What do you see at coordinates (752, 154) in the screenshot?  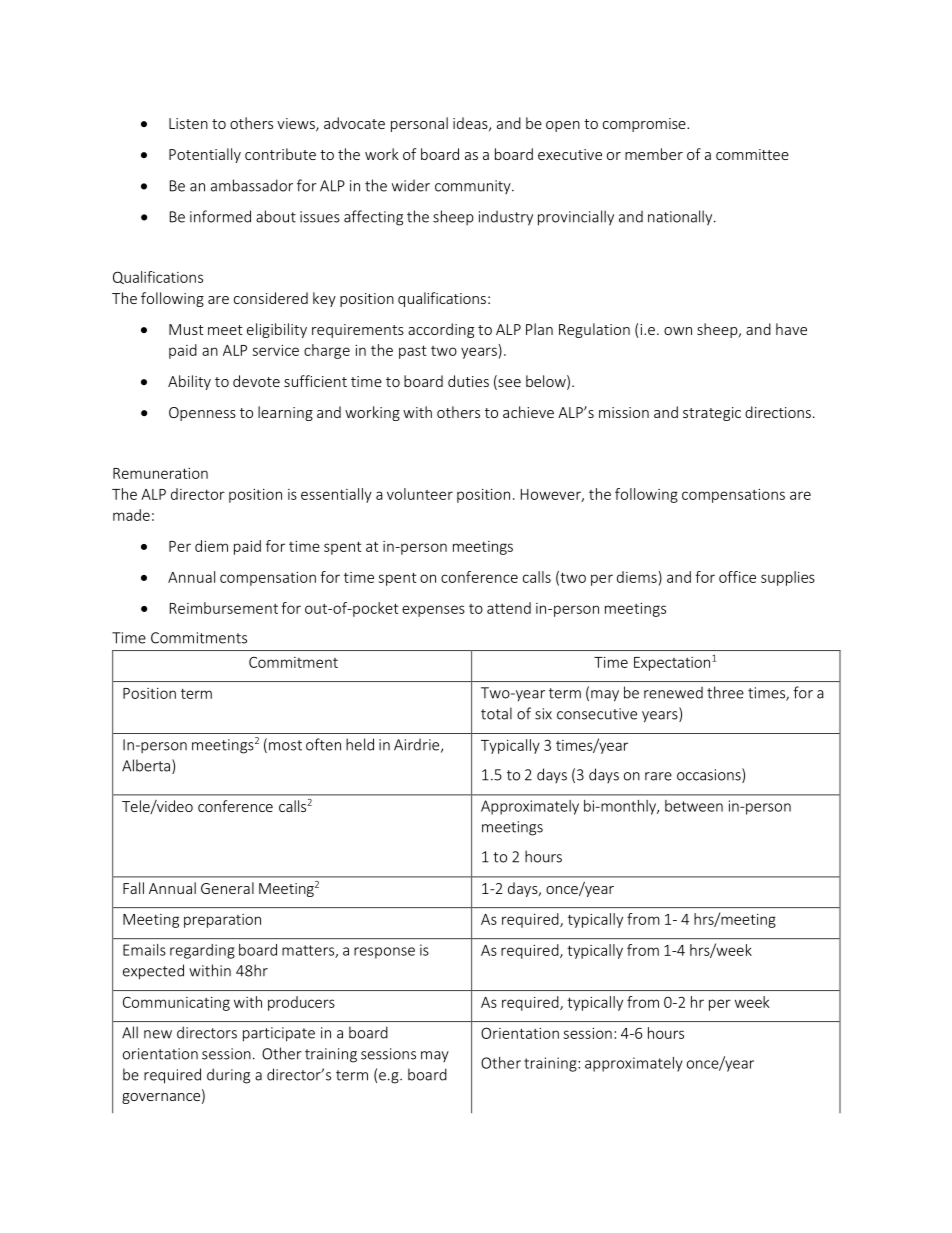 I see `committee` at bounding box center [752, 154].
